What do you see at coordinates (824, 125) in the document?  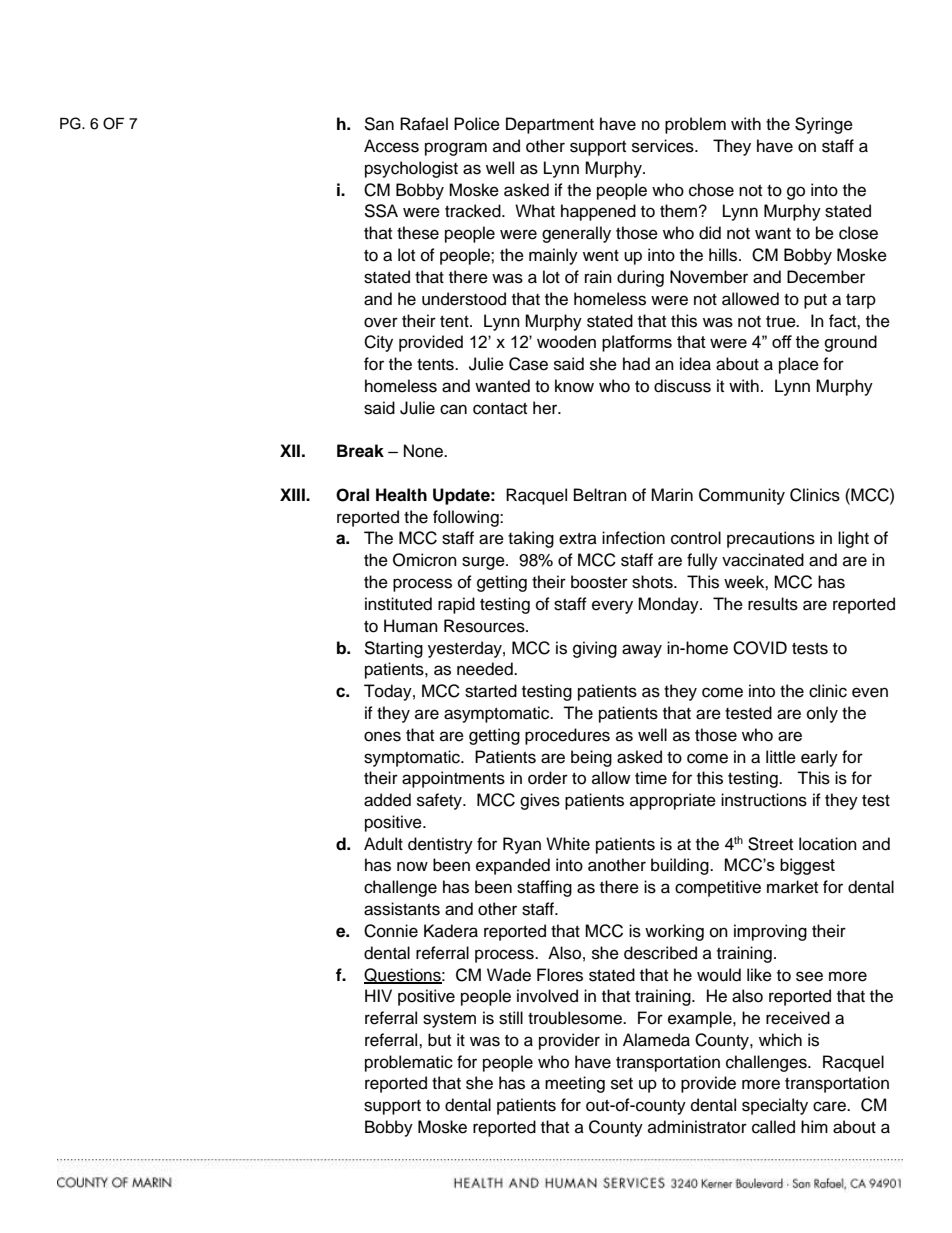 I see `Syringe` at bounding box center [824, 125].
